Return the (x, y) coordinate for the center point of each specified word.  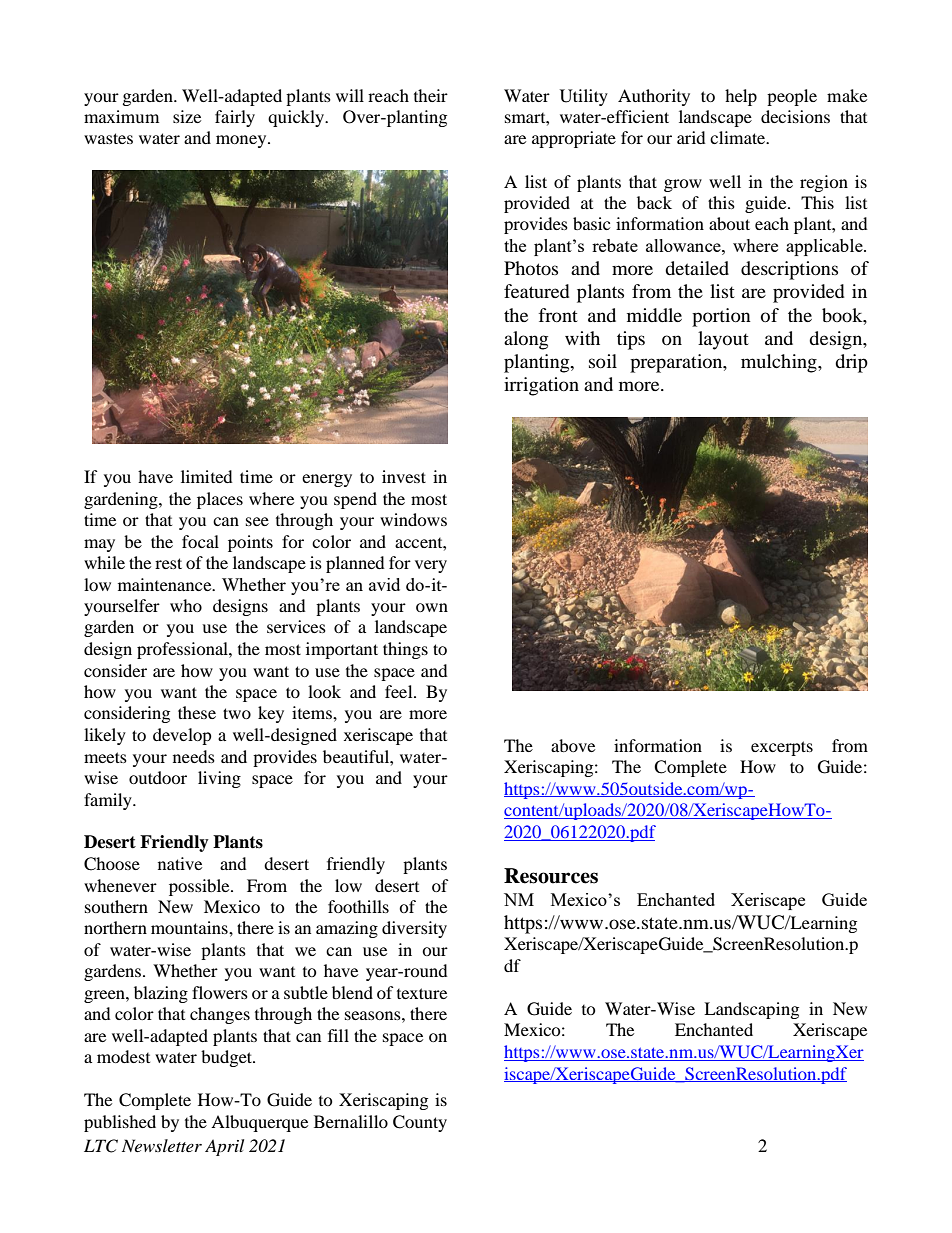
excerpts (782, 748)
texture (422, 993)
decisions (795, 116)
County (420, 1123)
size (187, 116)
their (431, 95)
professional (183, 650)
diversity (414, 929)
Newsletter (162, 1145)
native (180, 863)
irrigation (541, 386)
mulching (780, 363)
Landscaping (751, 1010)
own (432, 607)
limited (207, 476)
